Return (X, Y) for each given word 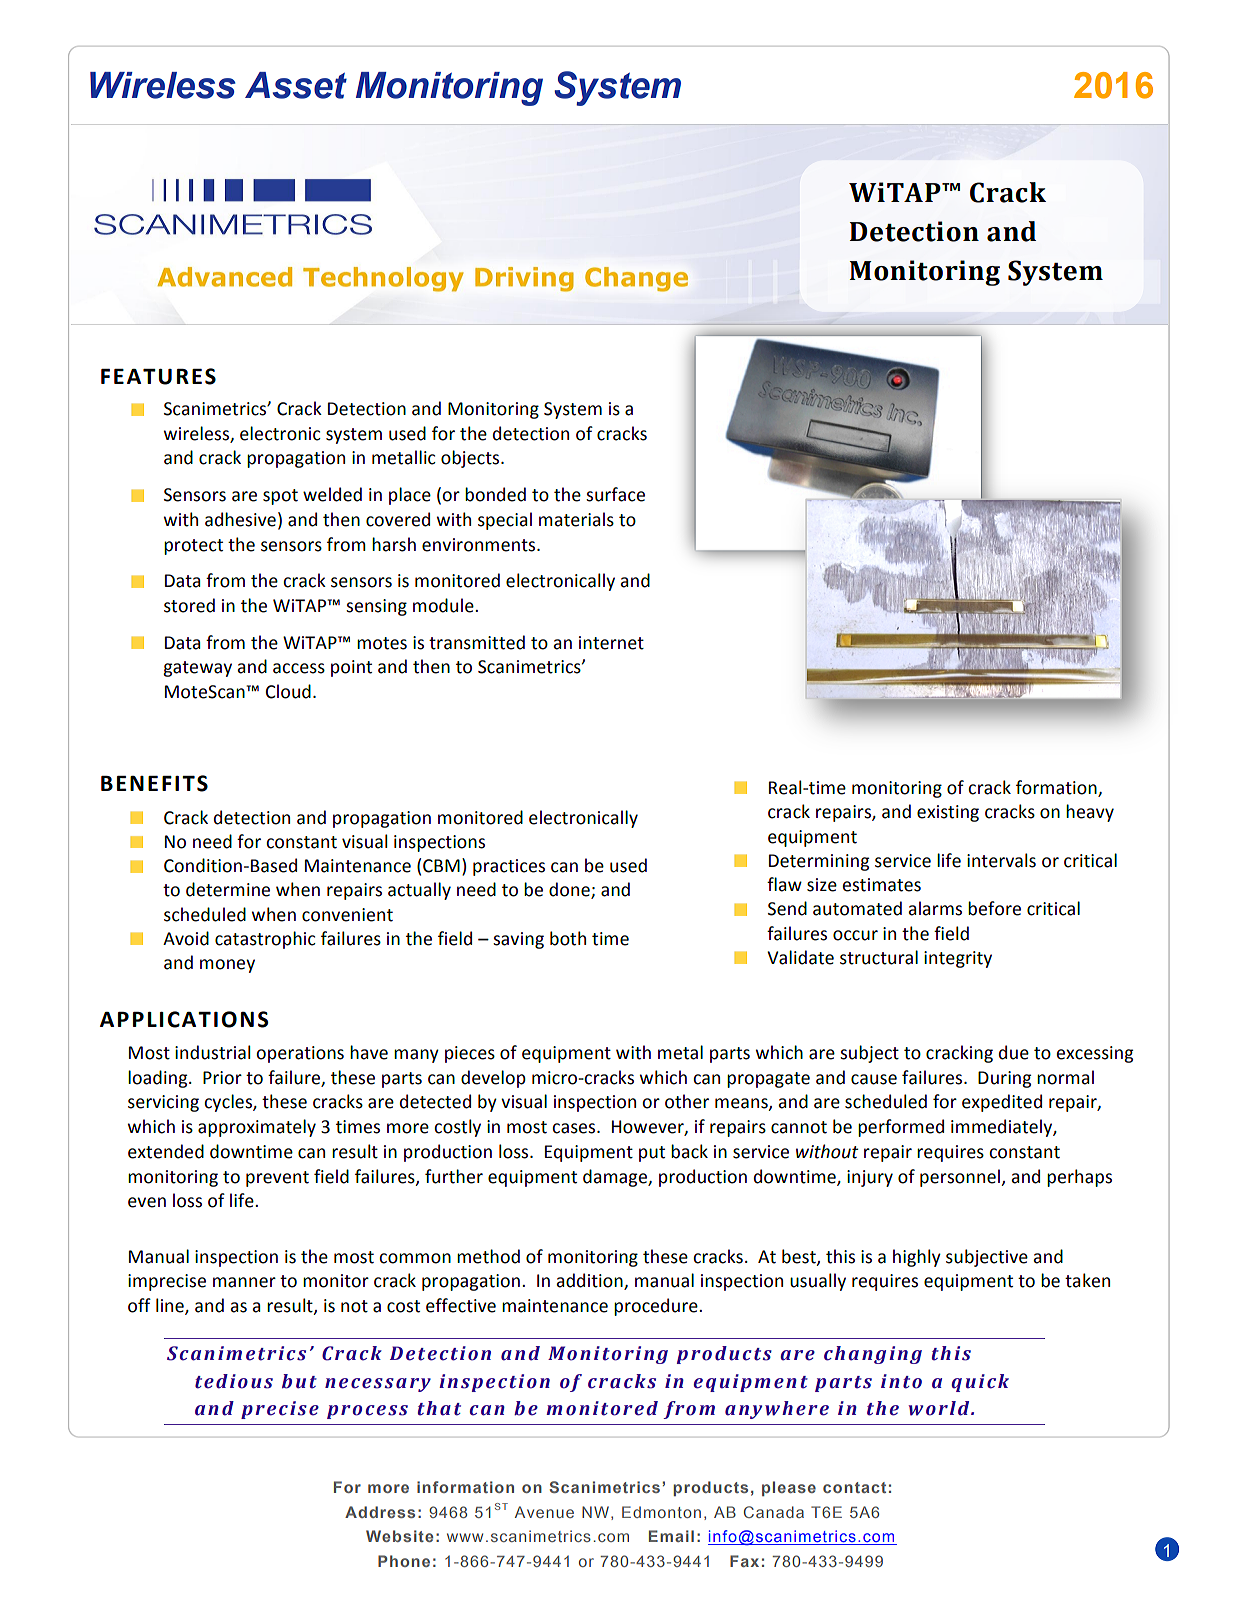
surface (615, 494)
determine (228, 889)
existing (948, 813)
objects (471, 459)
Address (380, 1512)
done (570, 890)
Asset (296, 85)
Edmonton (661, 1512)
